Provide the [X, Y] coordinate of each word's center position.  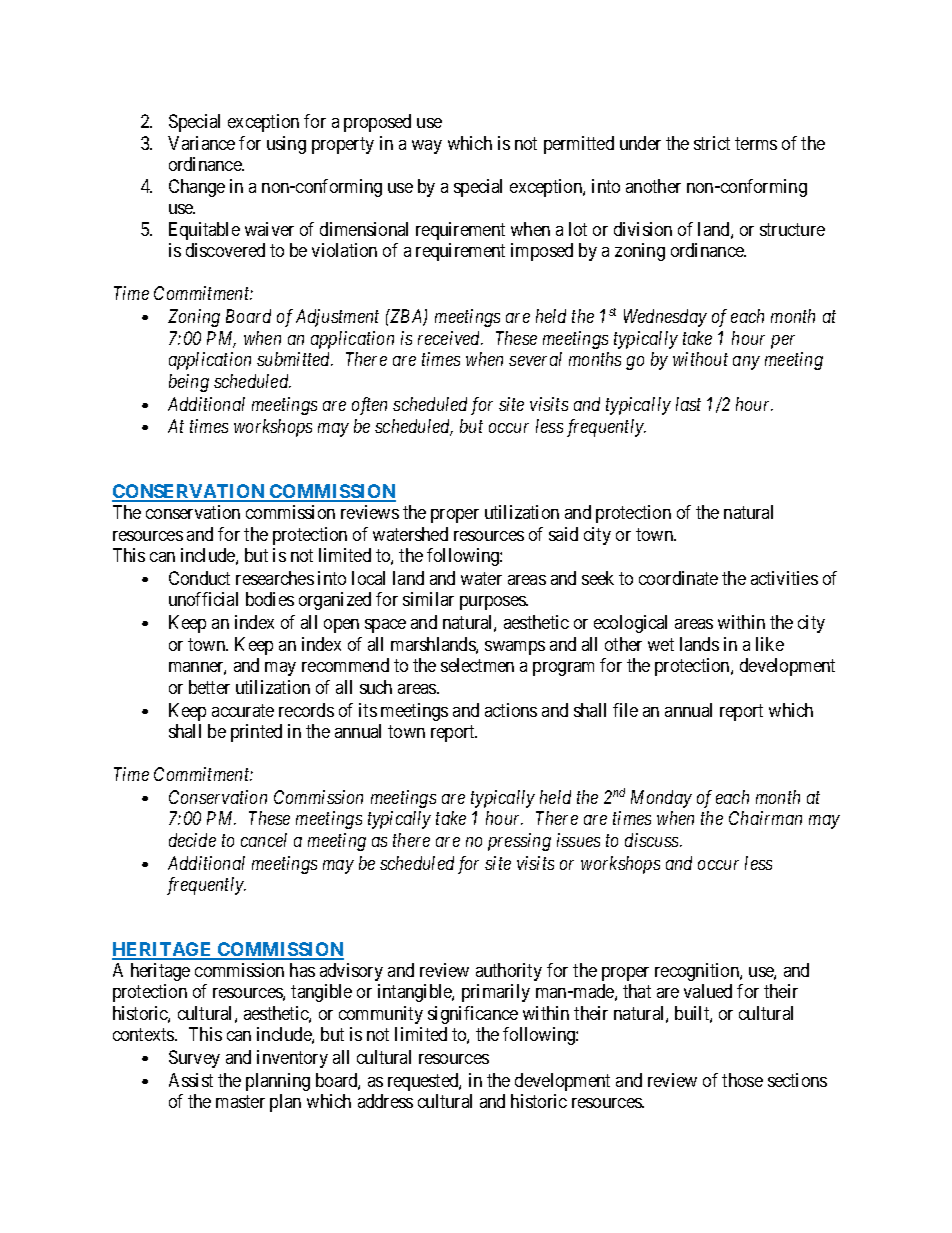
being [189, 383]
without [700, 359]
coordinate [678, 578]
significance [473, 1015]
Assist [191, 1080]
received [450, 338]
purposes [493, 603]
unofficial [203, 599]
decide [192, 840]
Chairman [765, 818]
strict [712, 143]
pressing [519, 842]
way [427, 147]
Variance [201, 143]
